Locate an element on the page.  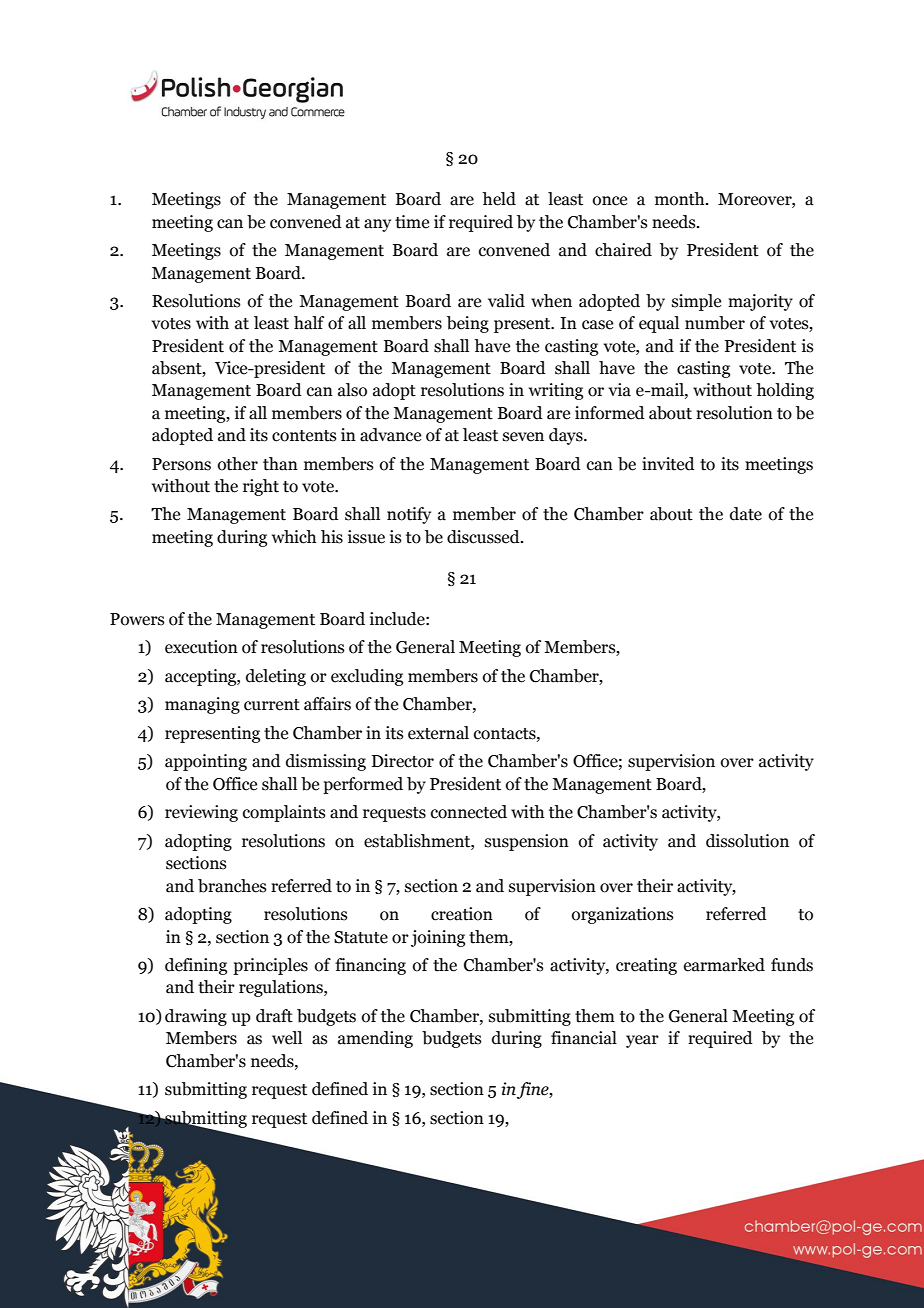
dissolution is located at coordinates (747, 841).
